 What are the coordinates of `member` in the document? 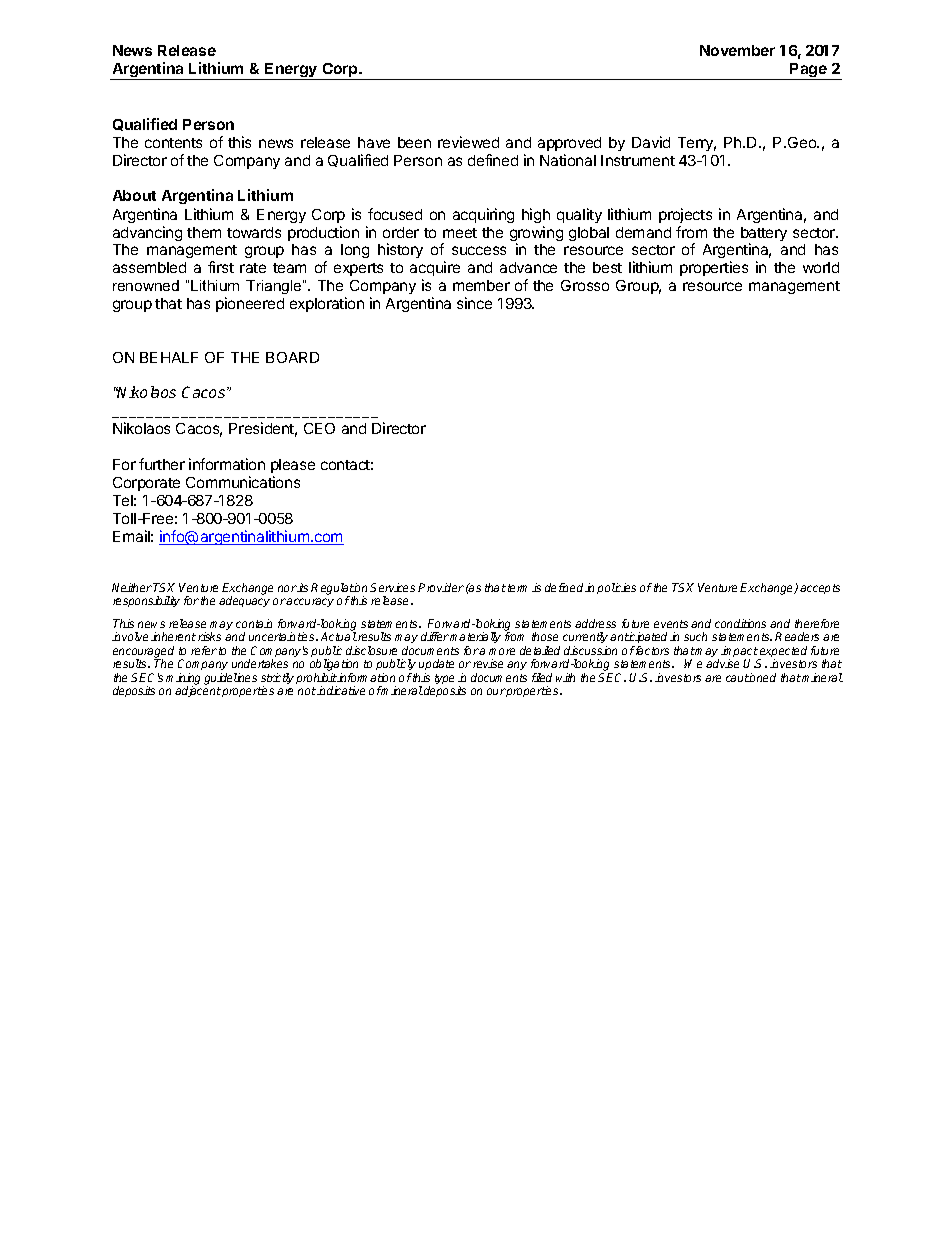 It's located at (481, 285).
